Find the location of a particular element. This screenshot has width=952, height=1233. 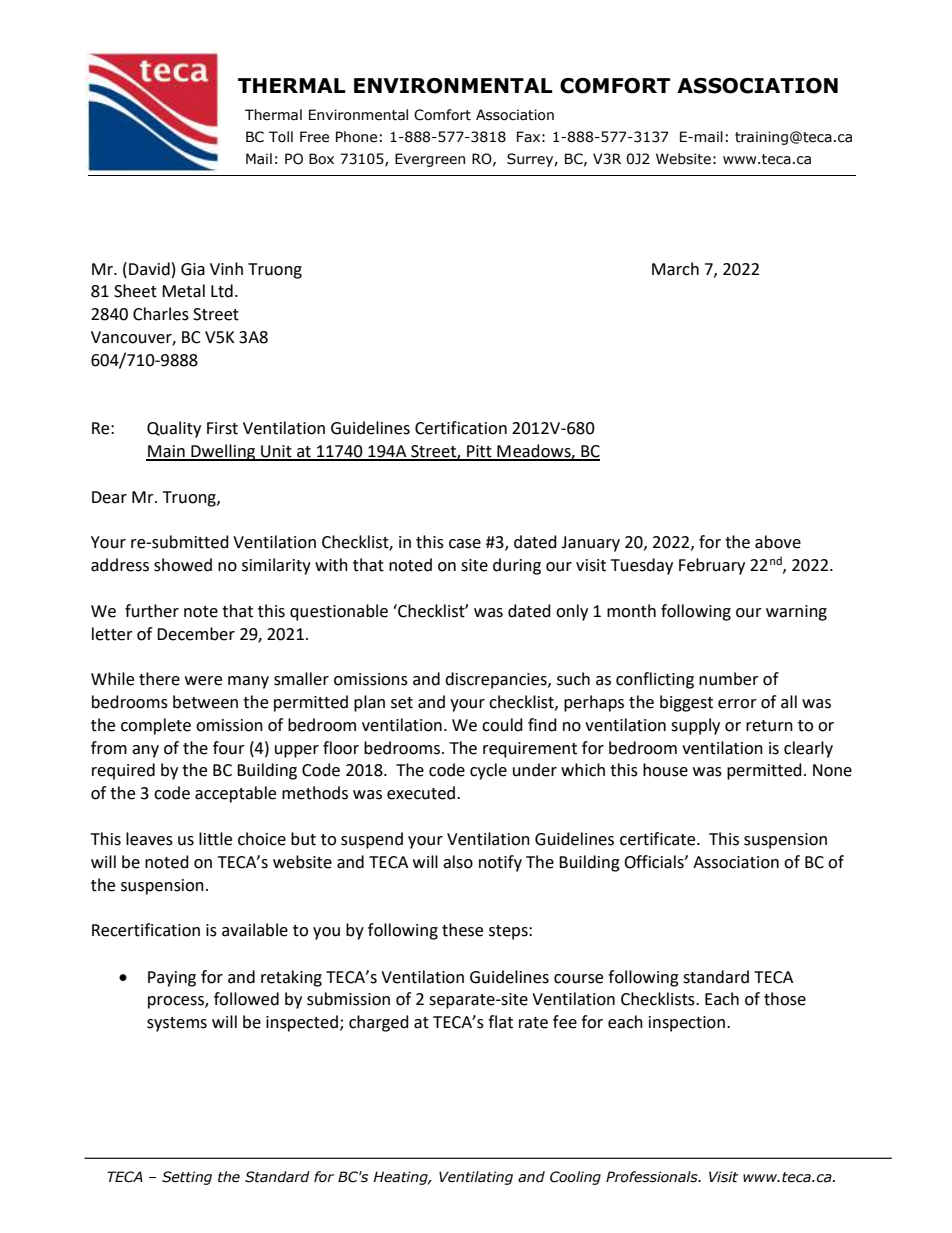

Pitt is located at coordinates (479, 452).
